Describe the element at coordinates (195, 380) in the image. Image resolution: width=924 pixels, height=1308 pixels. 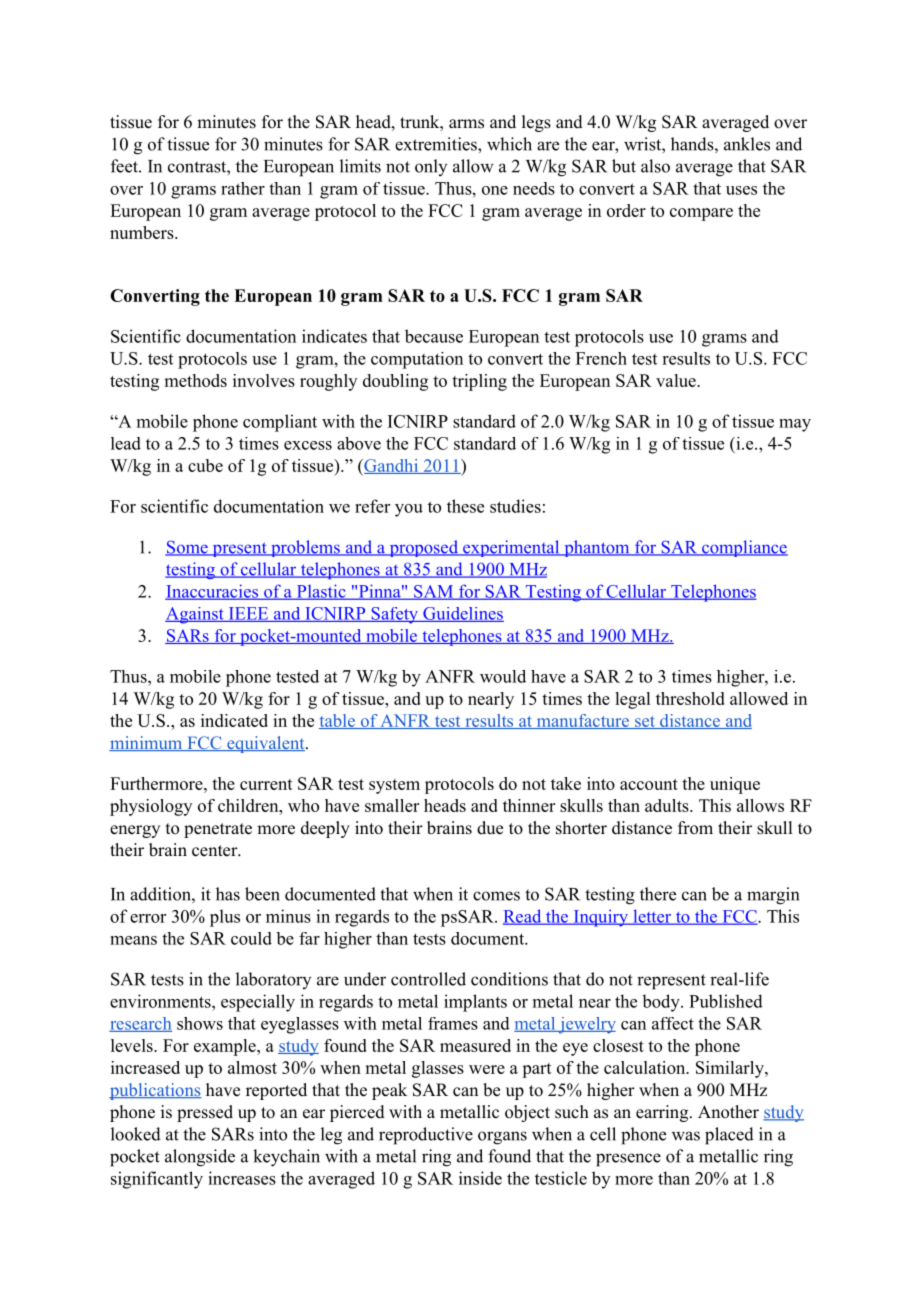
I see `methods` at that location.
